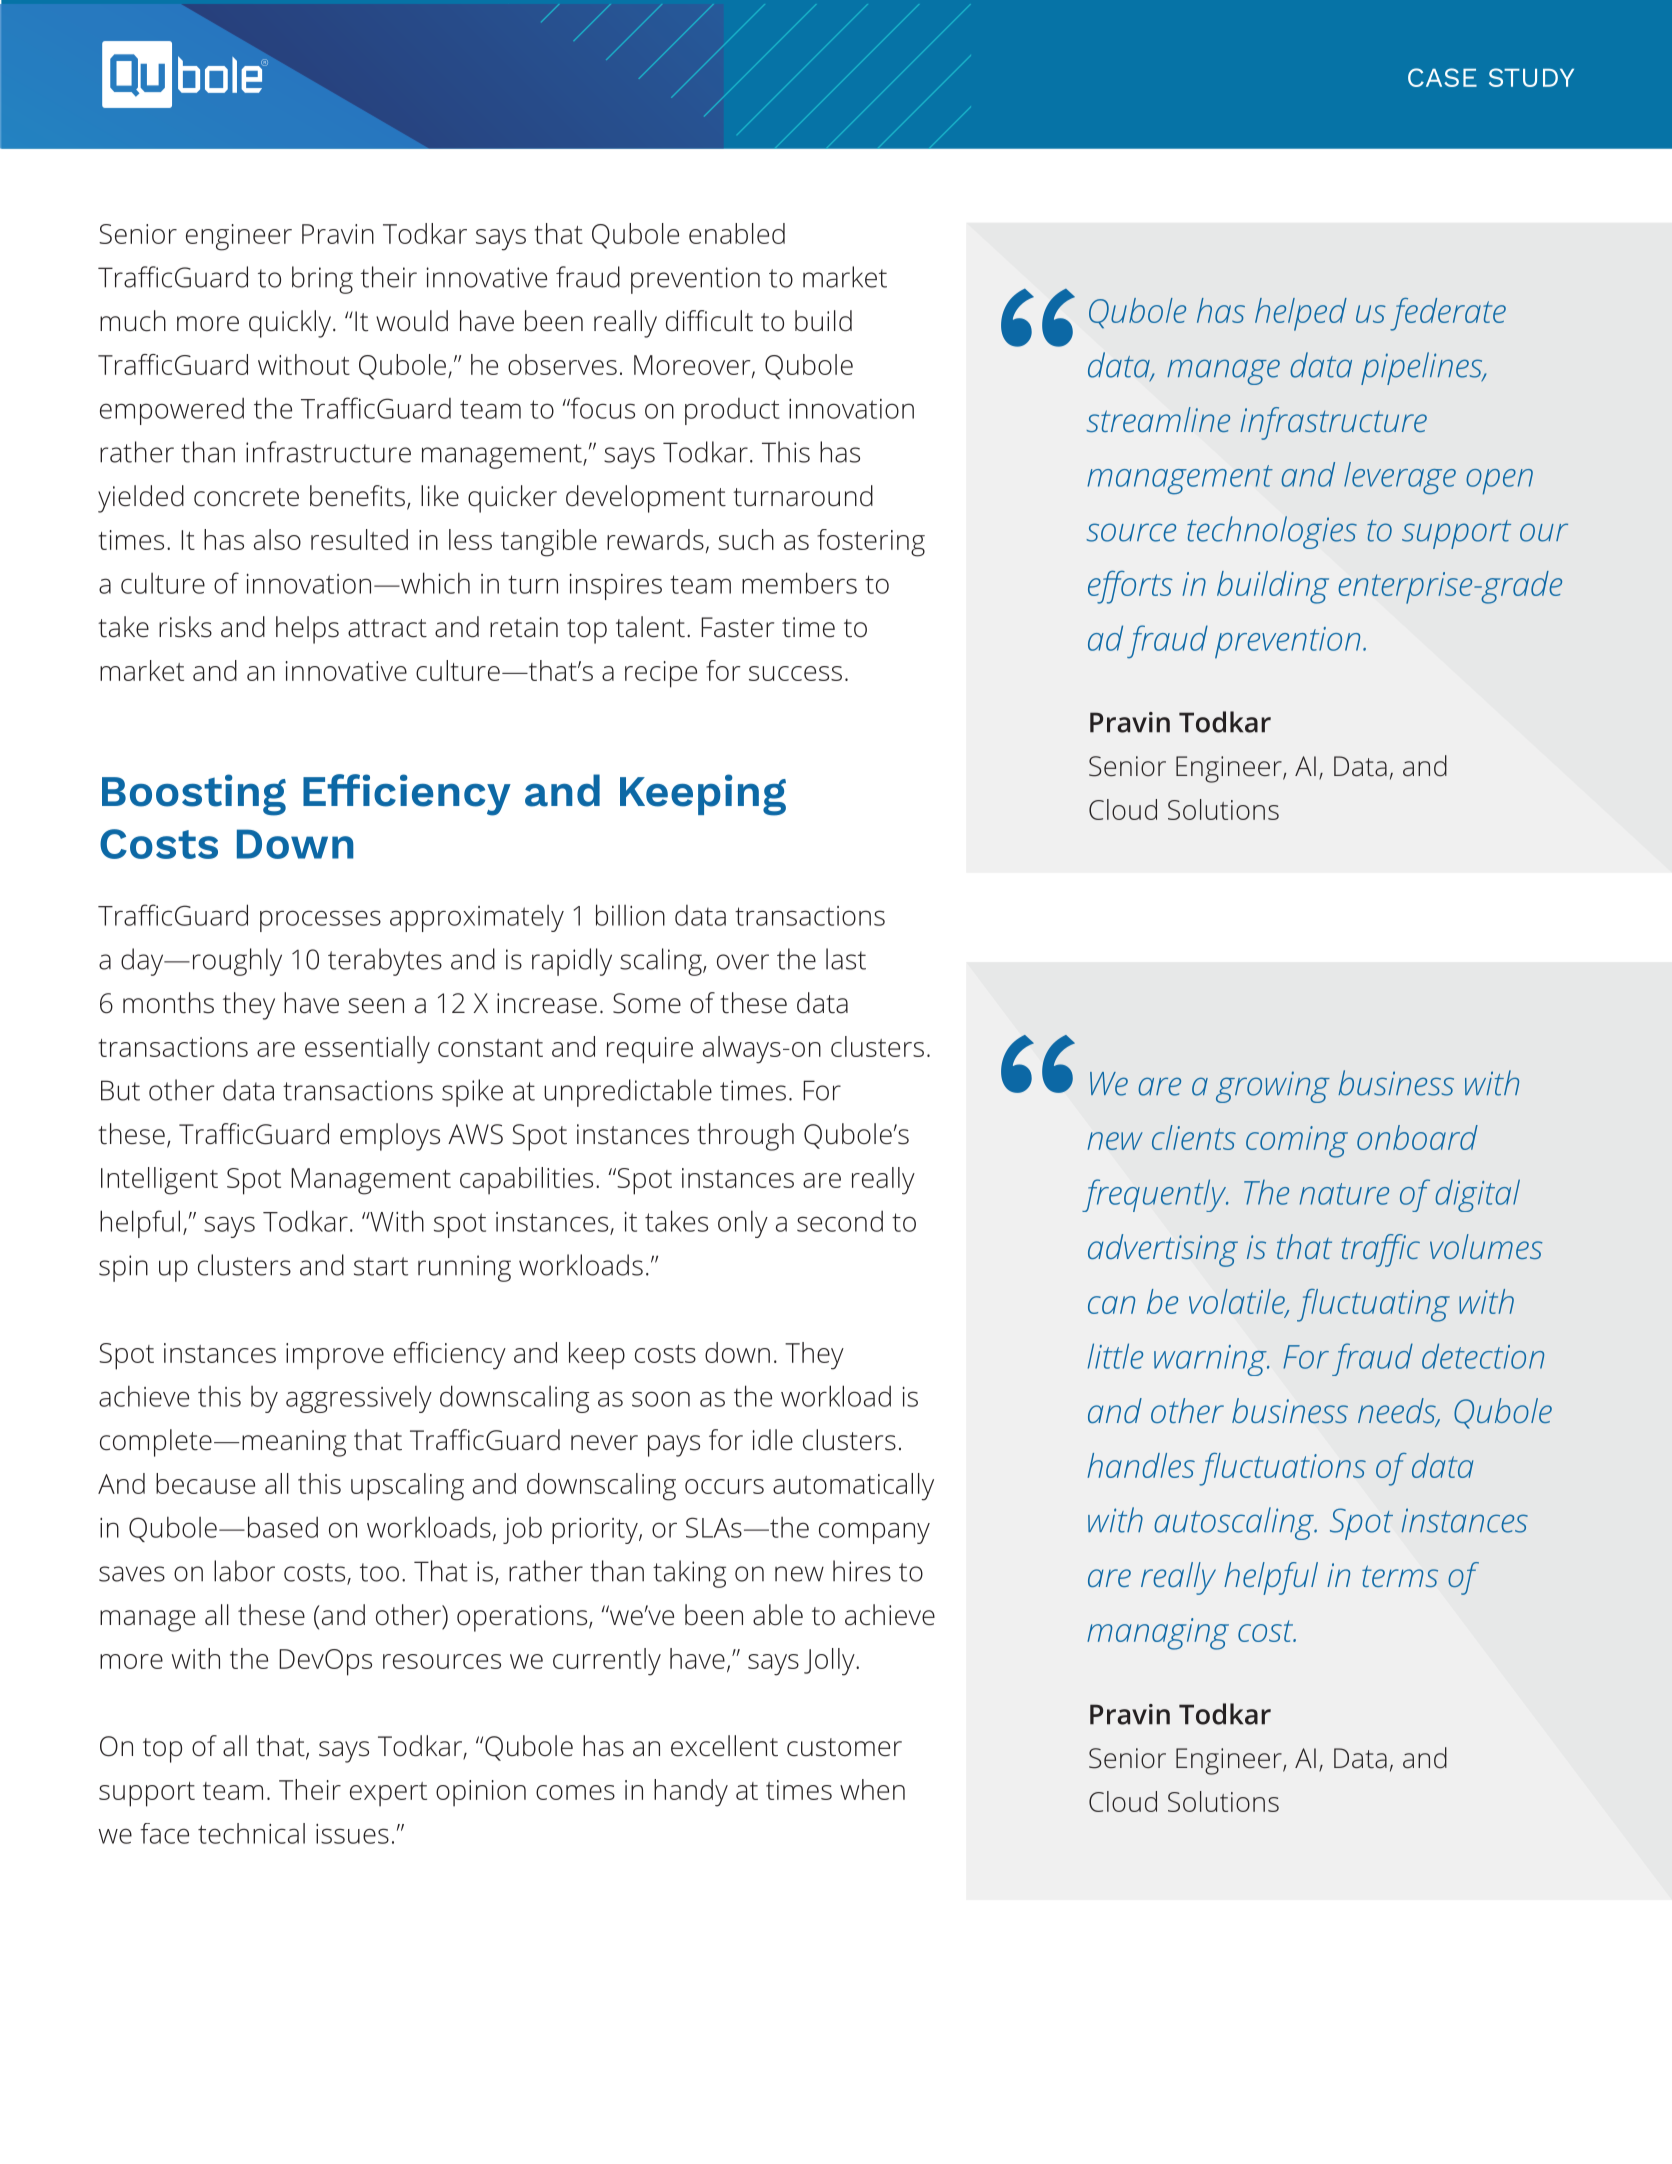  What do you see at coordinates (709, 321) in the page?
I see `difficult` at bounding box center [709, 321].
